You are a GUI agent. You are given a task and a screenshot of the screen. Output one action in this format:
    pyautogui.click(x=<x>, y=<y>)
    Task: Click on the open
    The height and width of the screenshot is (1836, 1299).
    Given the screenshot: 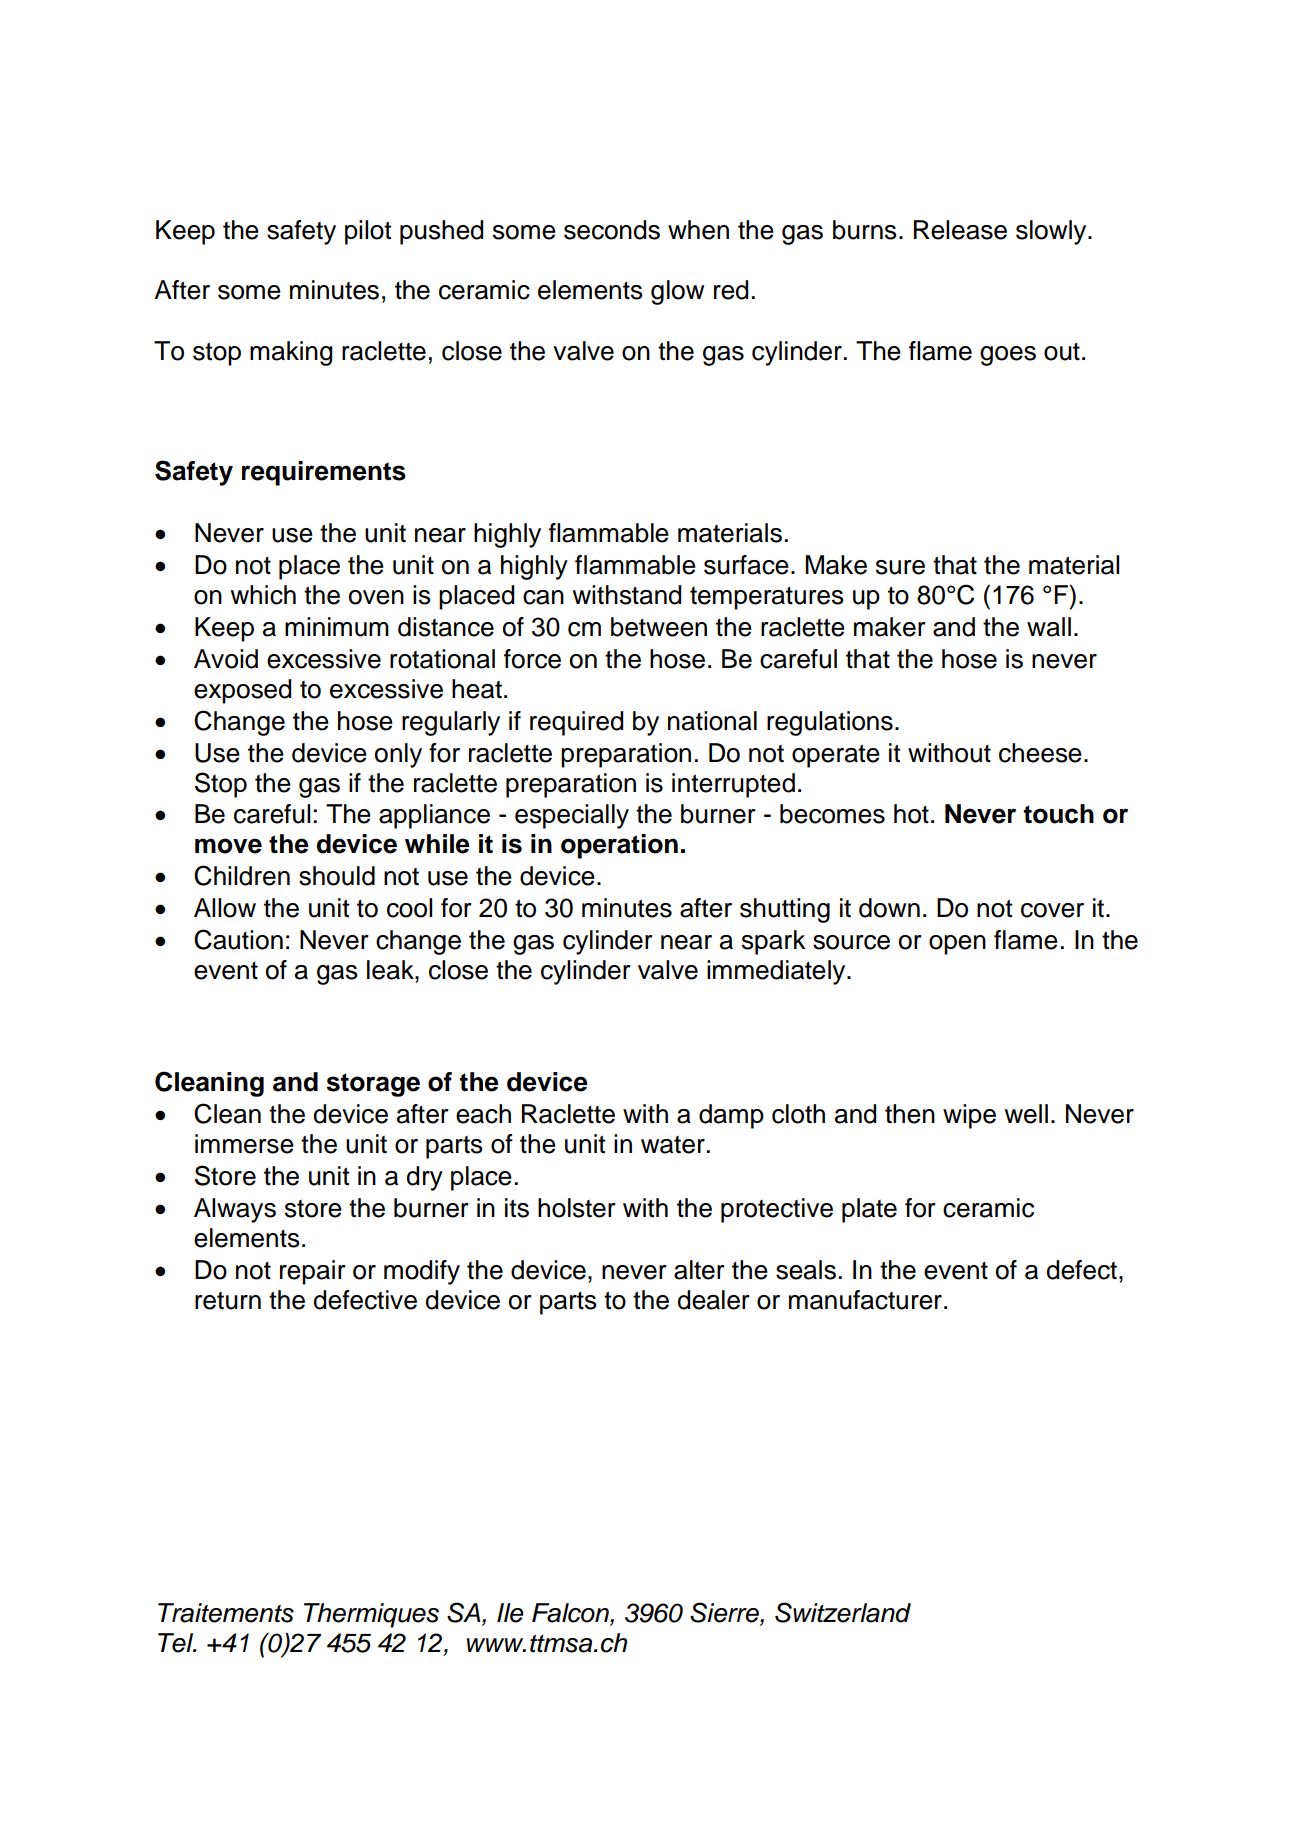 What is the action you would take?
    pyautogui.click(x=957, y=945)
